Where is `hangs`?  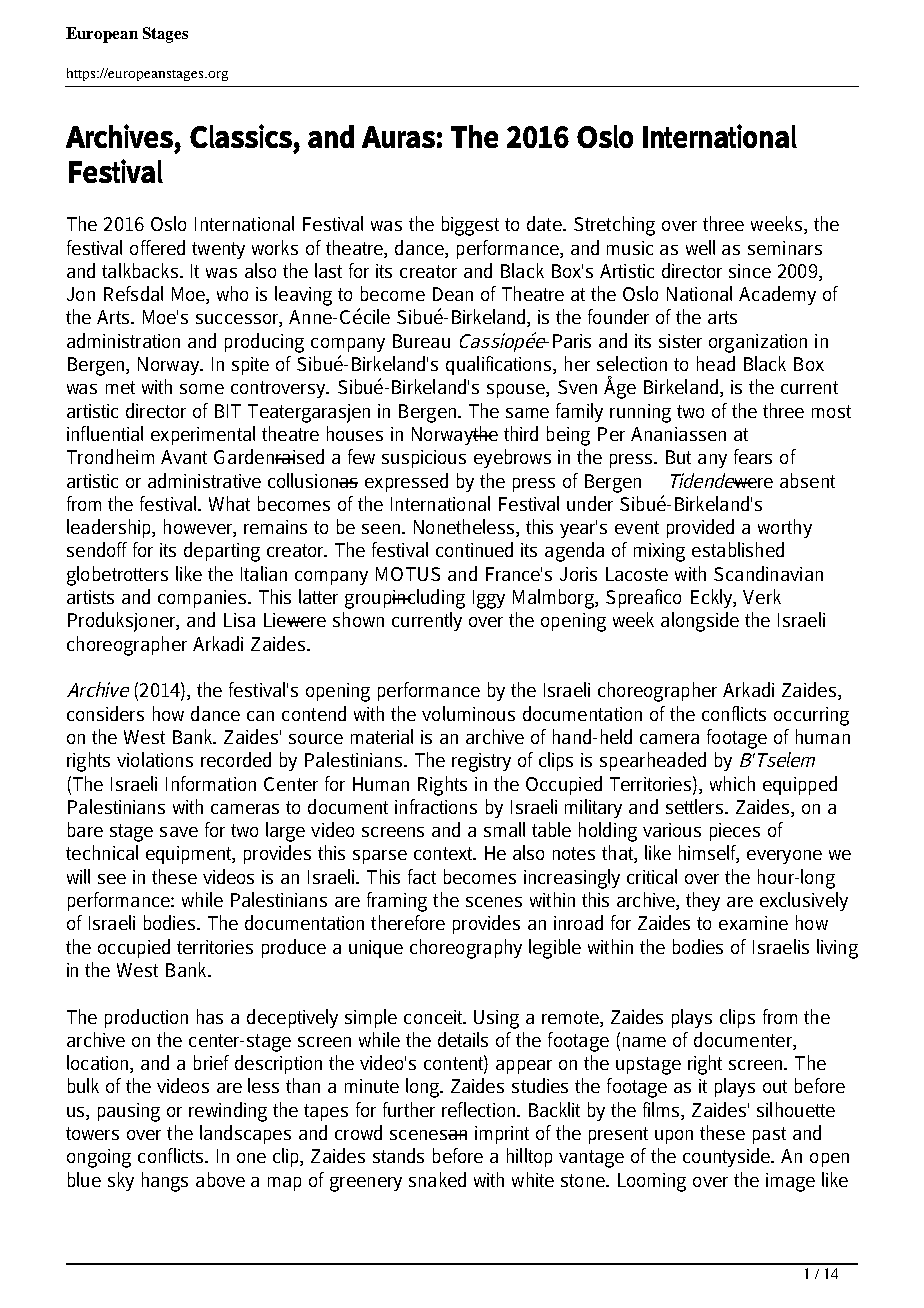
hangs is located at coordinates (165, 1182).
